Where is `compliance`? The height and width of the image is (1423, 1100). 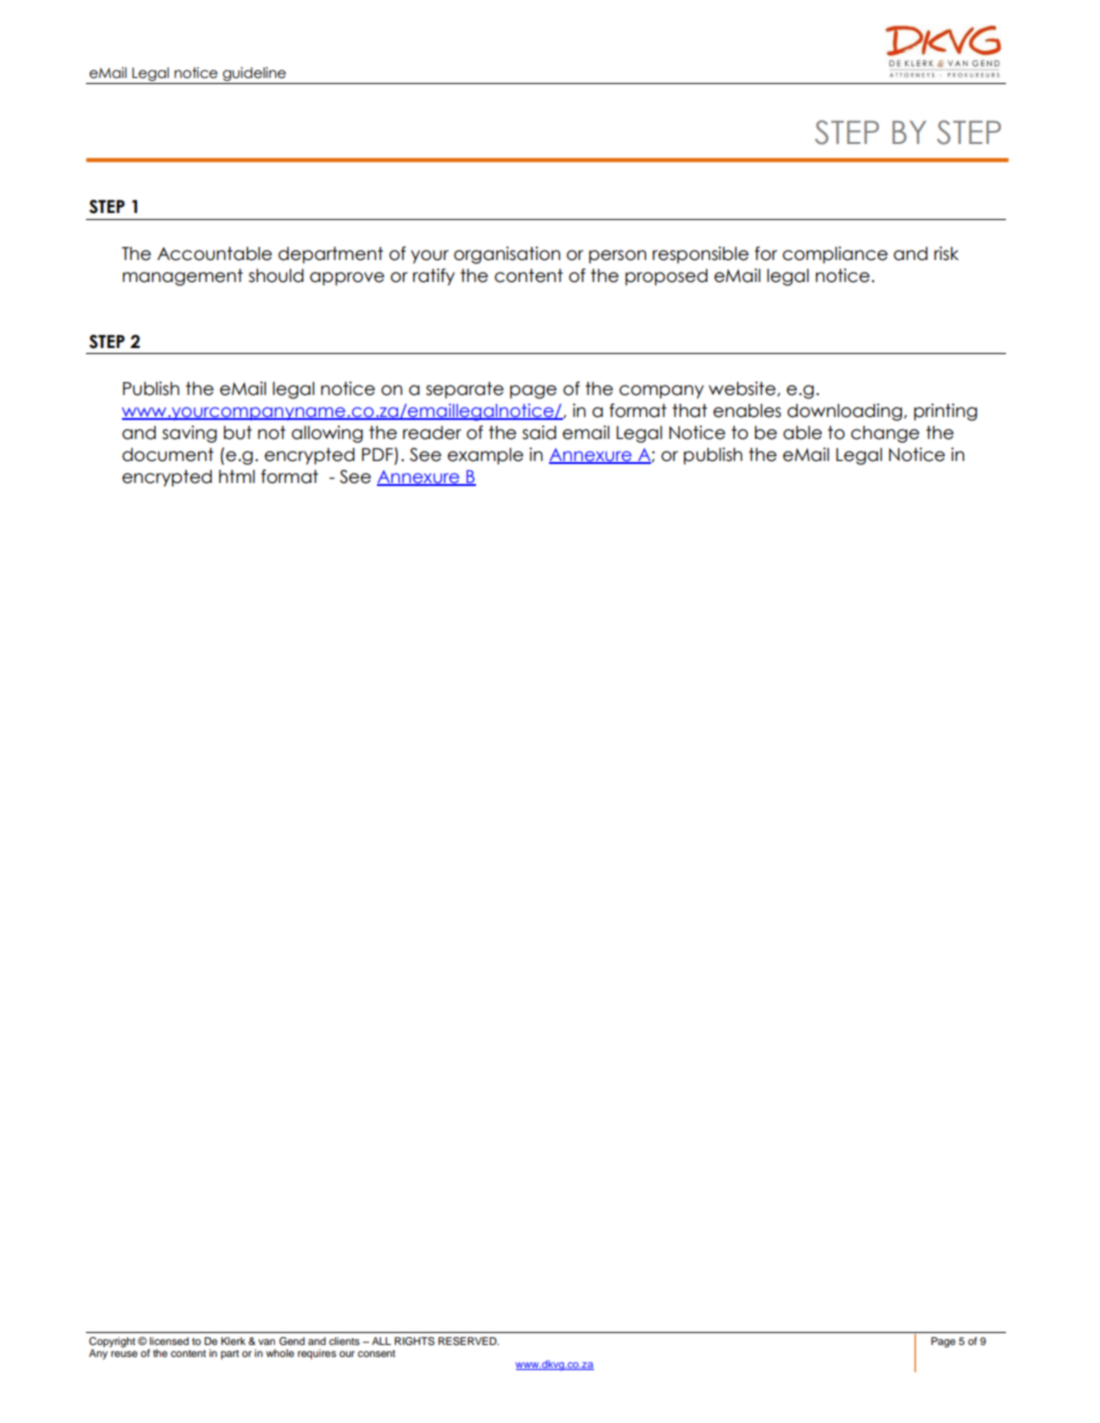 compliance is located at coordinates (835, 255).
